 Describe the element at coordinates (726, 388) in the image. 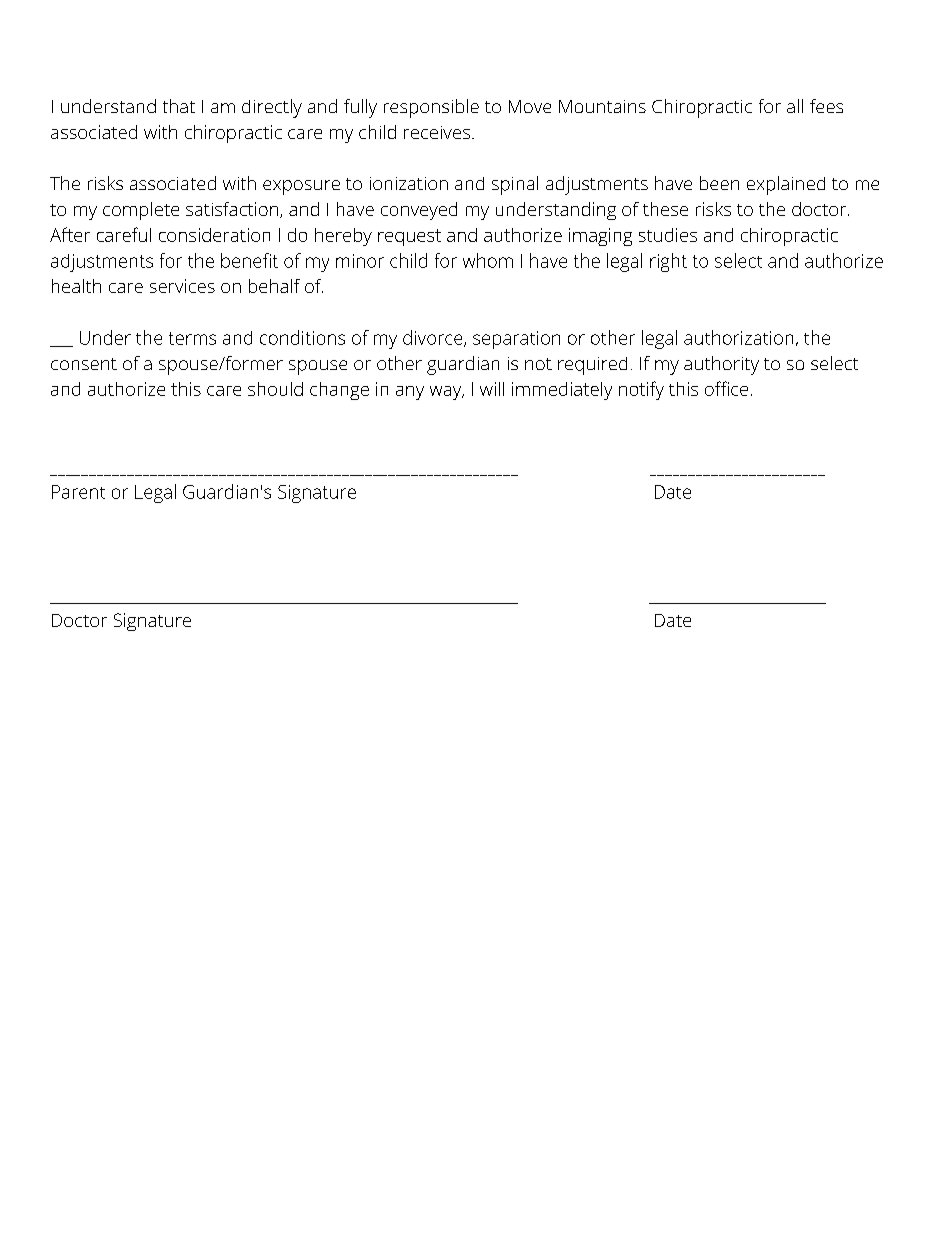

I see `office` at that location.
